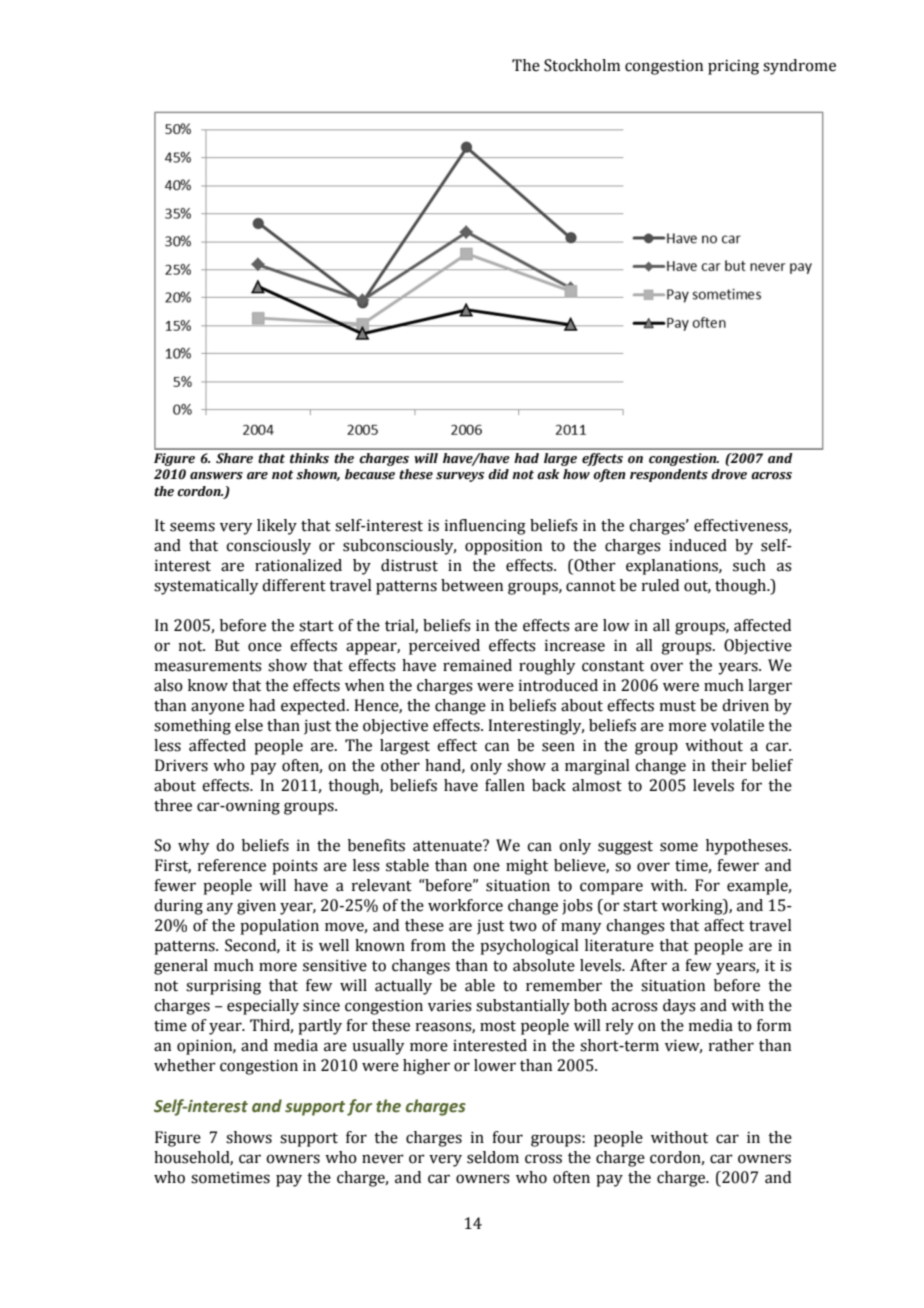 The image size is (924, 1308). What do you see at coordinates (498, 474) in the screenshot?
I see `did` at bounding box center [498, 474].
